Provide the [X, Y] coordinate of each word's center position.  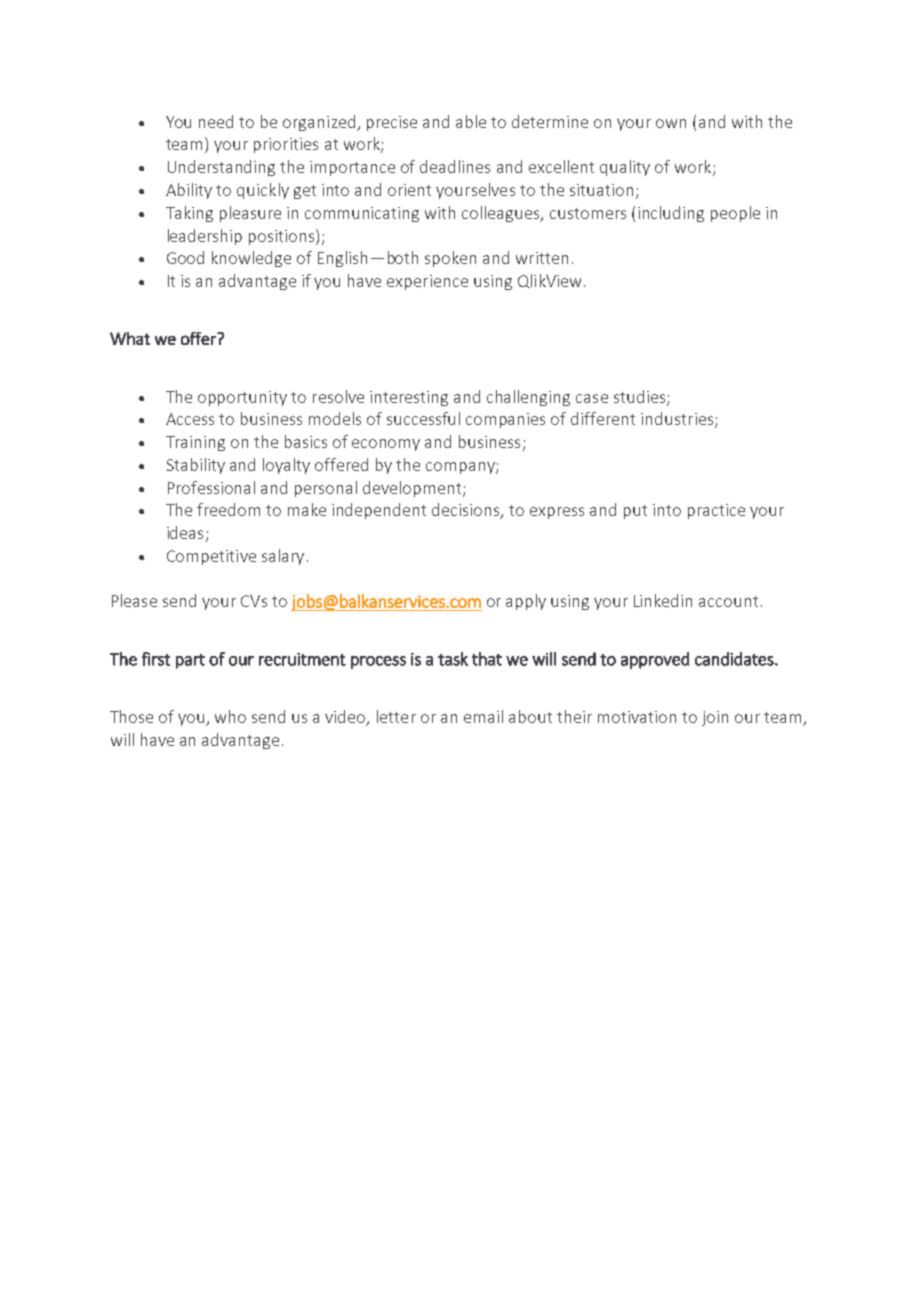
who [230, 716]
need [216, 121]
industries [678, 420]
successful [423, 418]
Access [190, 419]
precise [392, 123]
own [671, 123]
